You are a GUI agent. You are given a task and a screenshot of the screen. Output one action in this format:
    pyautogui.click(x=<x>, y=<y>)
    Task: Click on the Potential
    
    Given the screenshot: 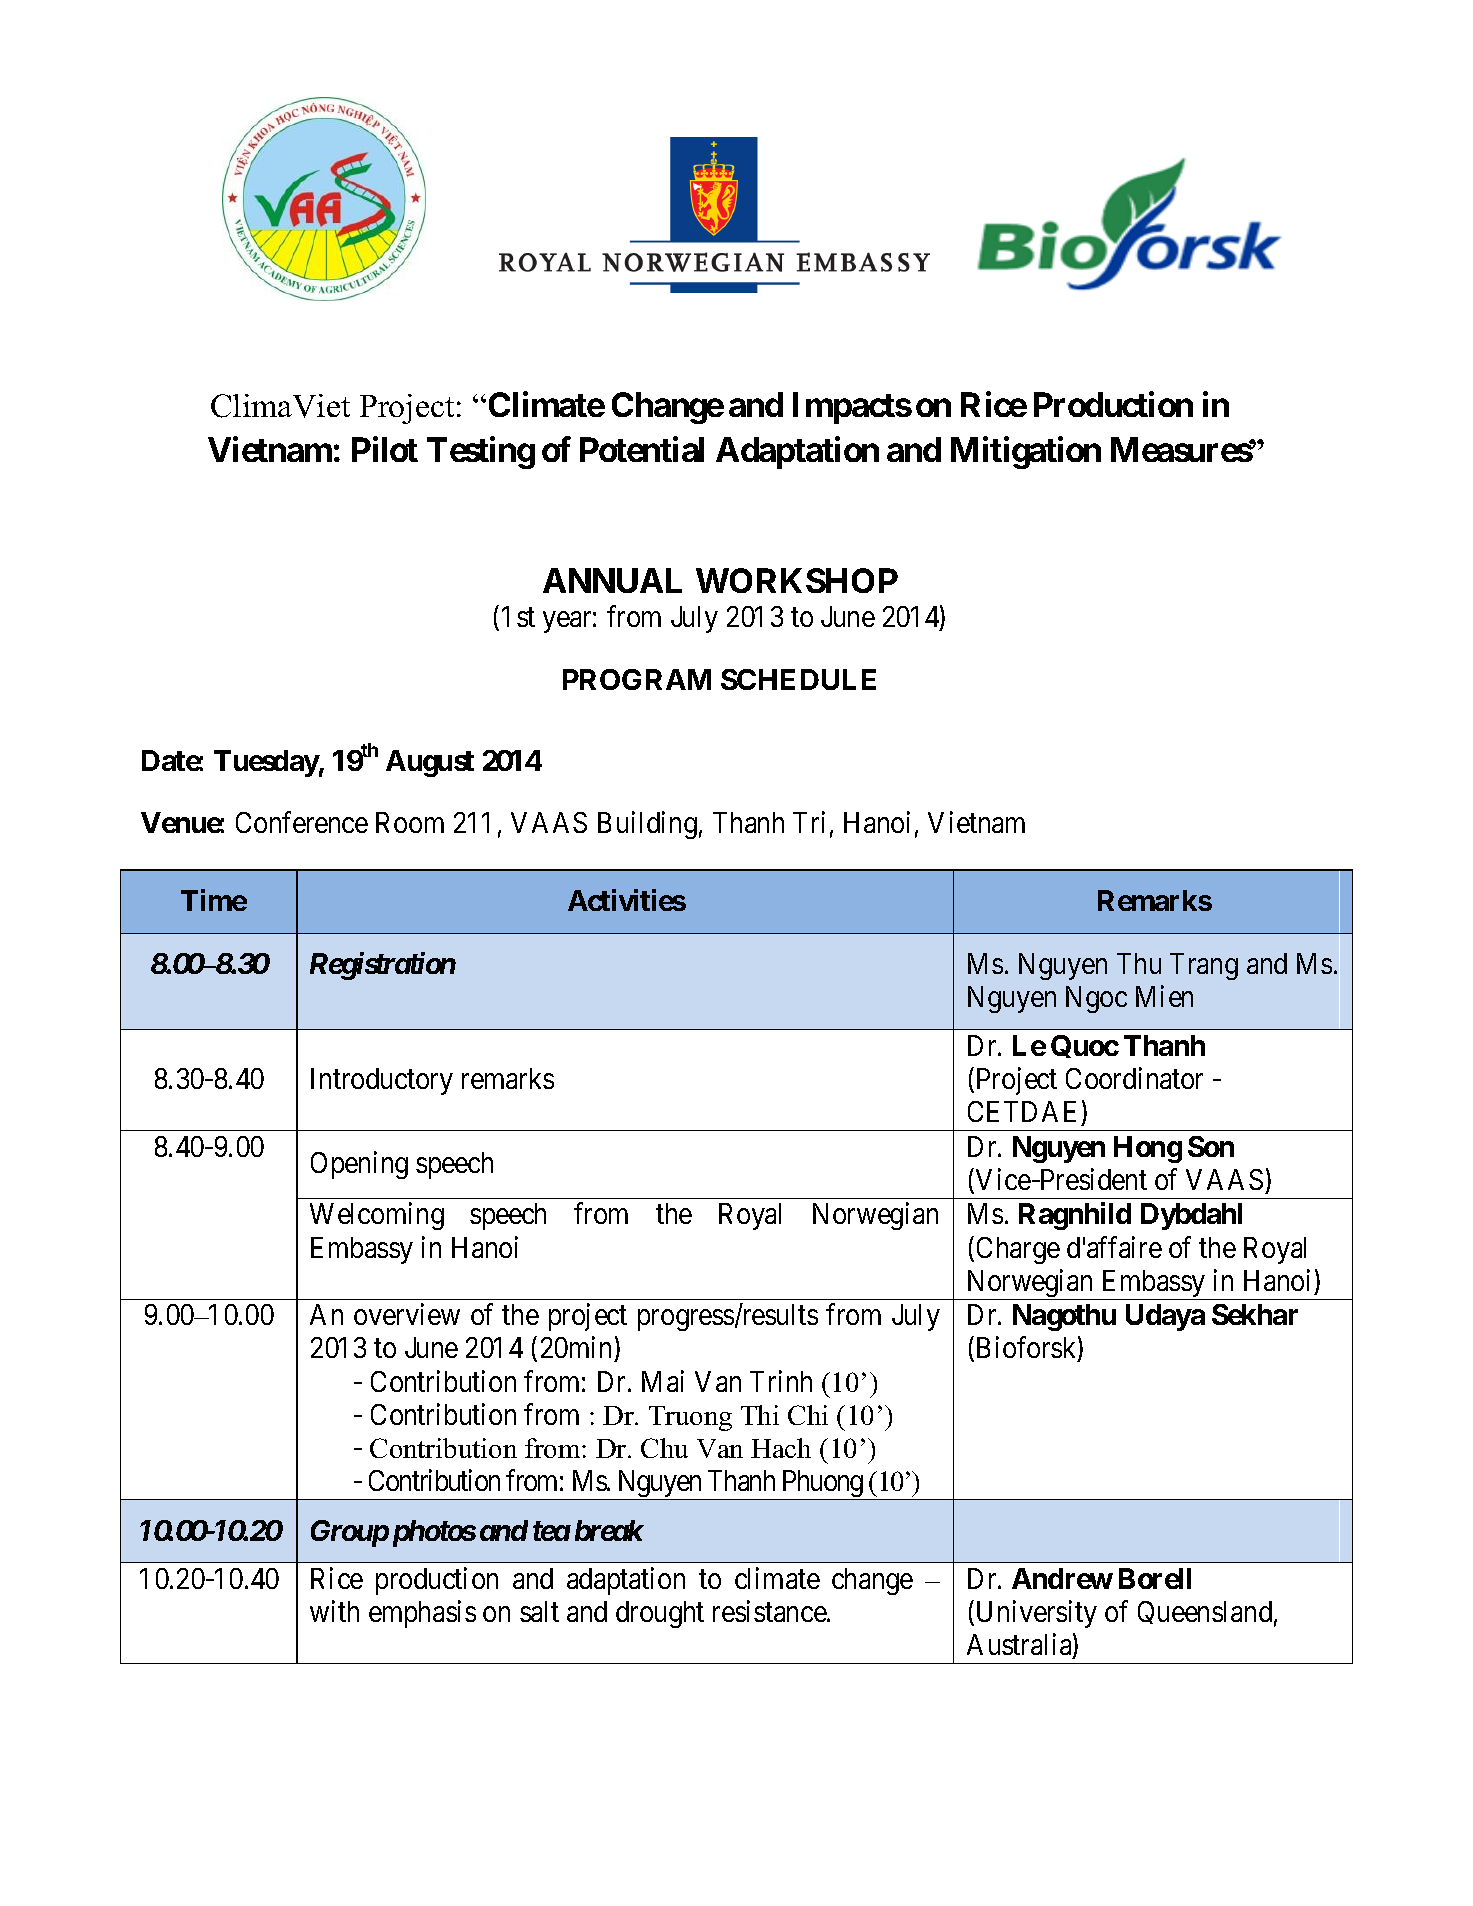 What is the action you would take?
    pyautogui.click(x=642, y=449)
